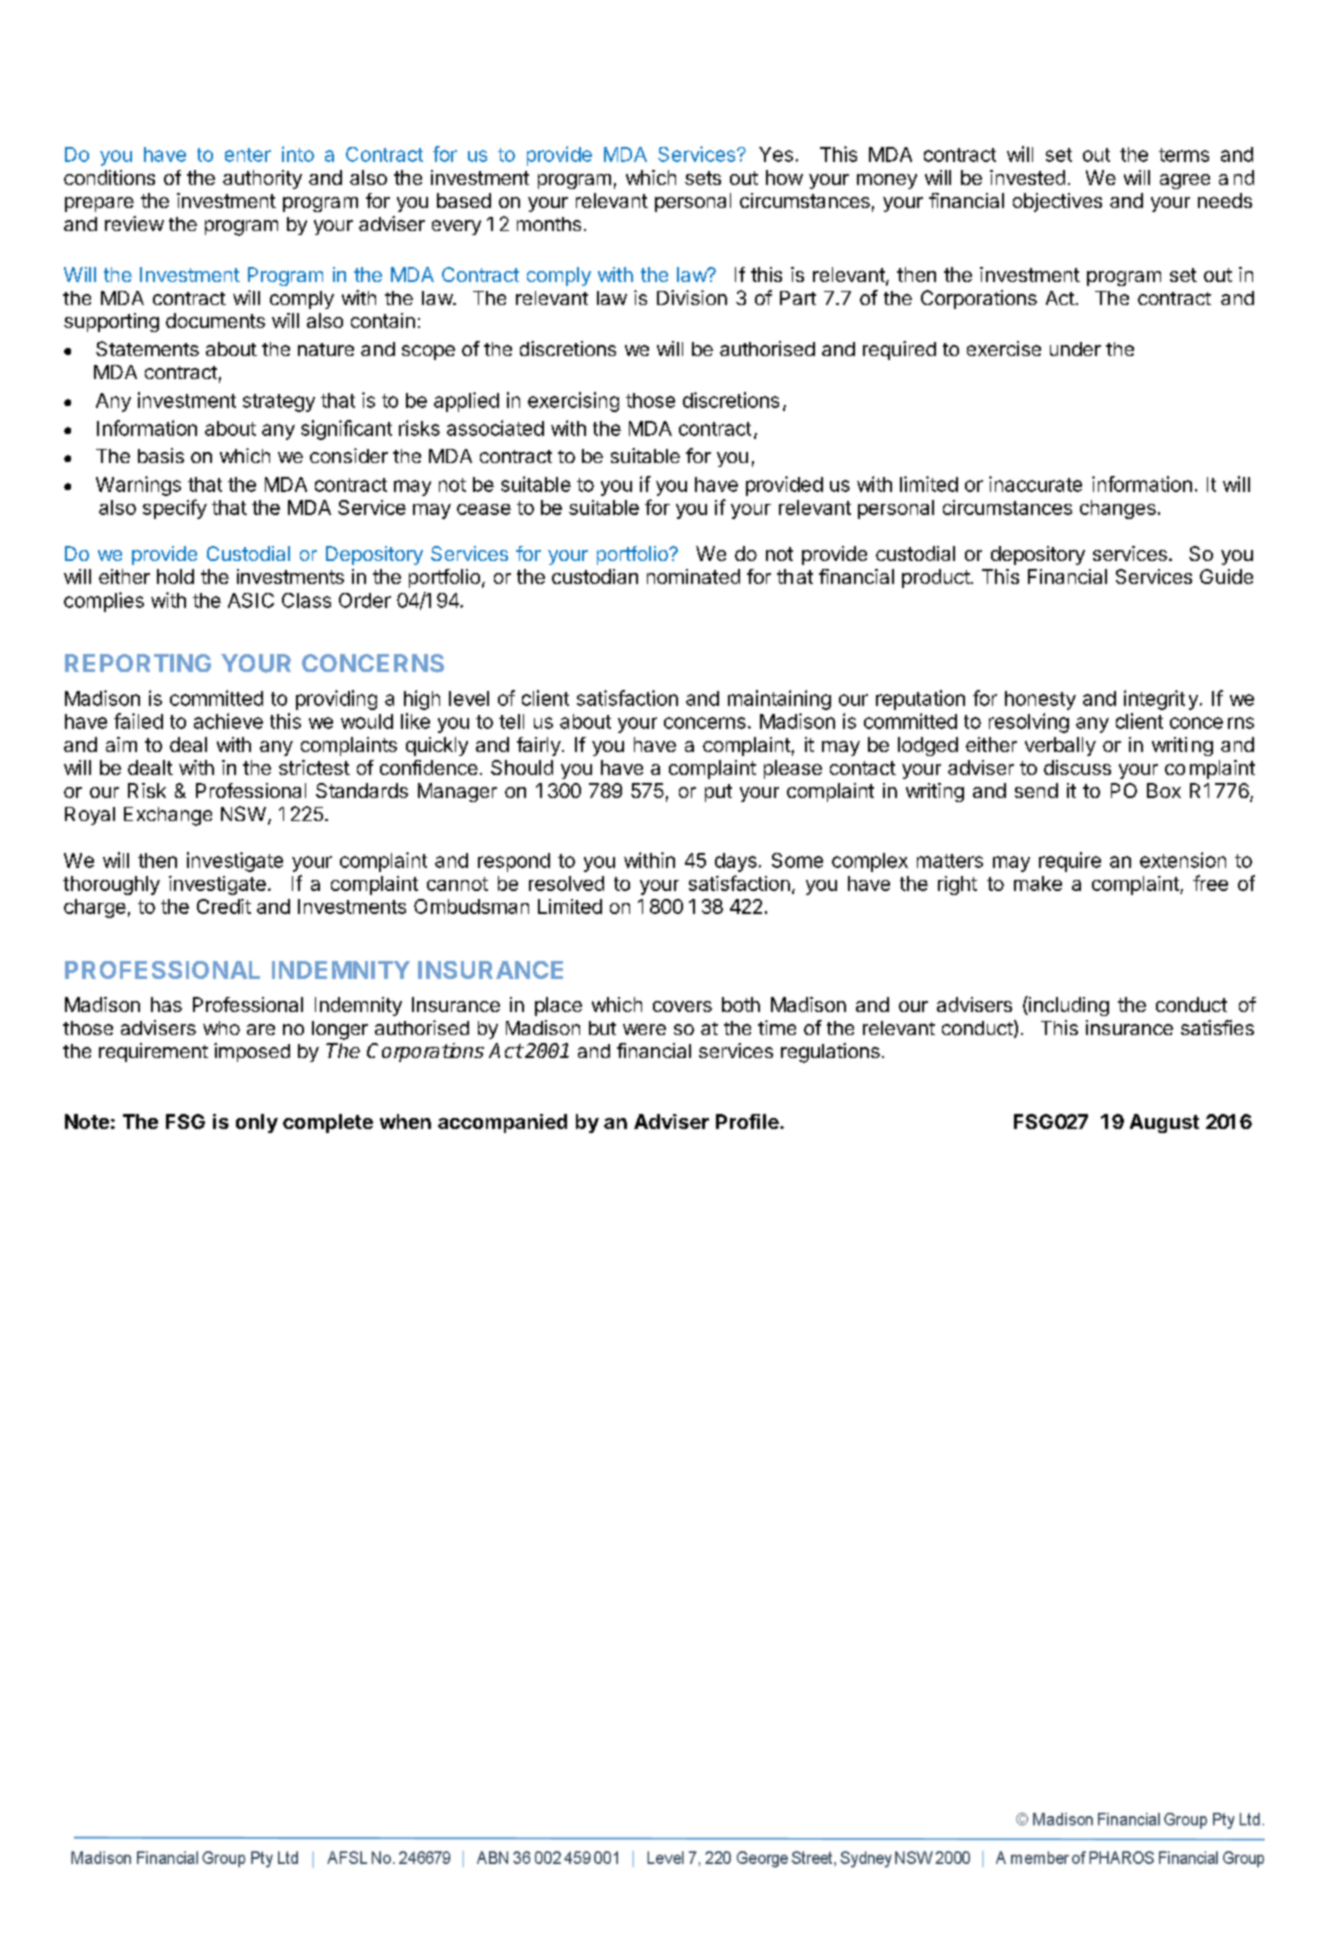  I want to click on please, so click(793, 769).
